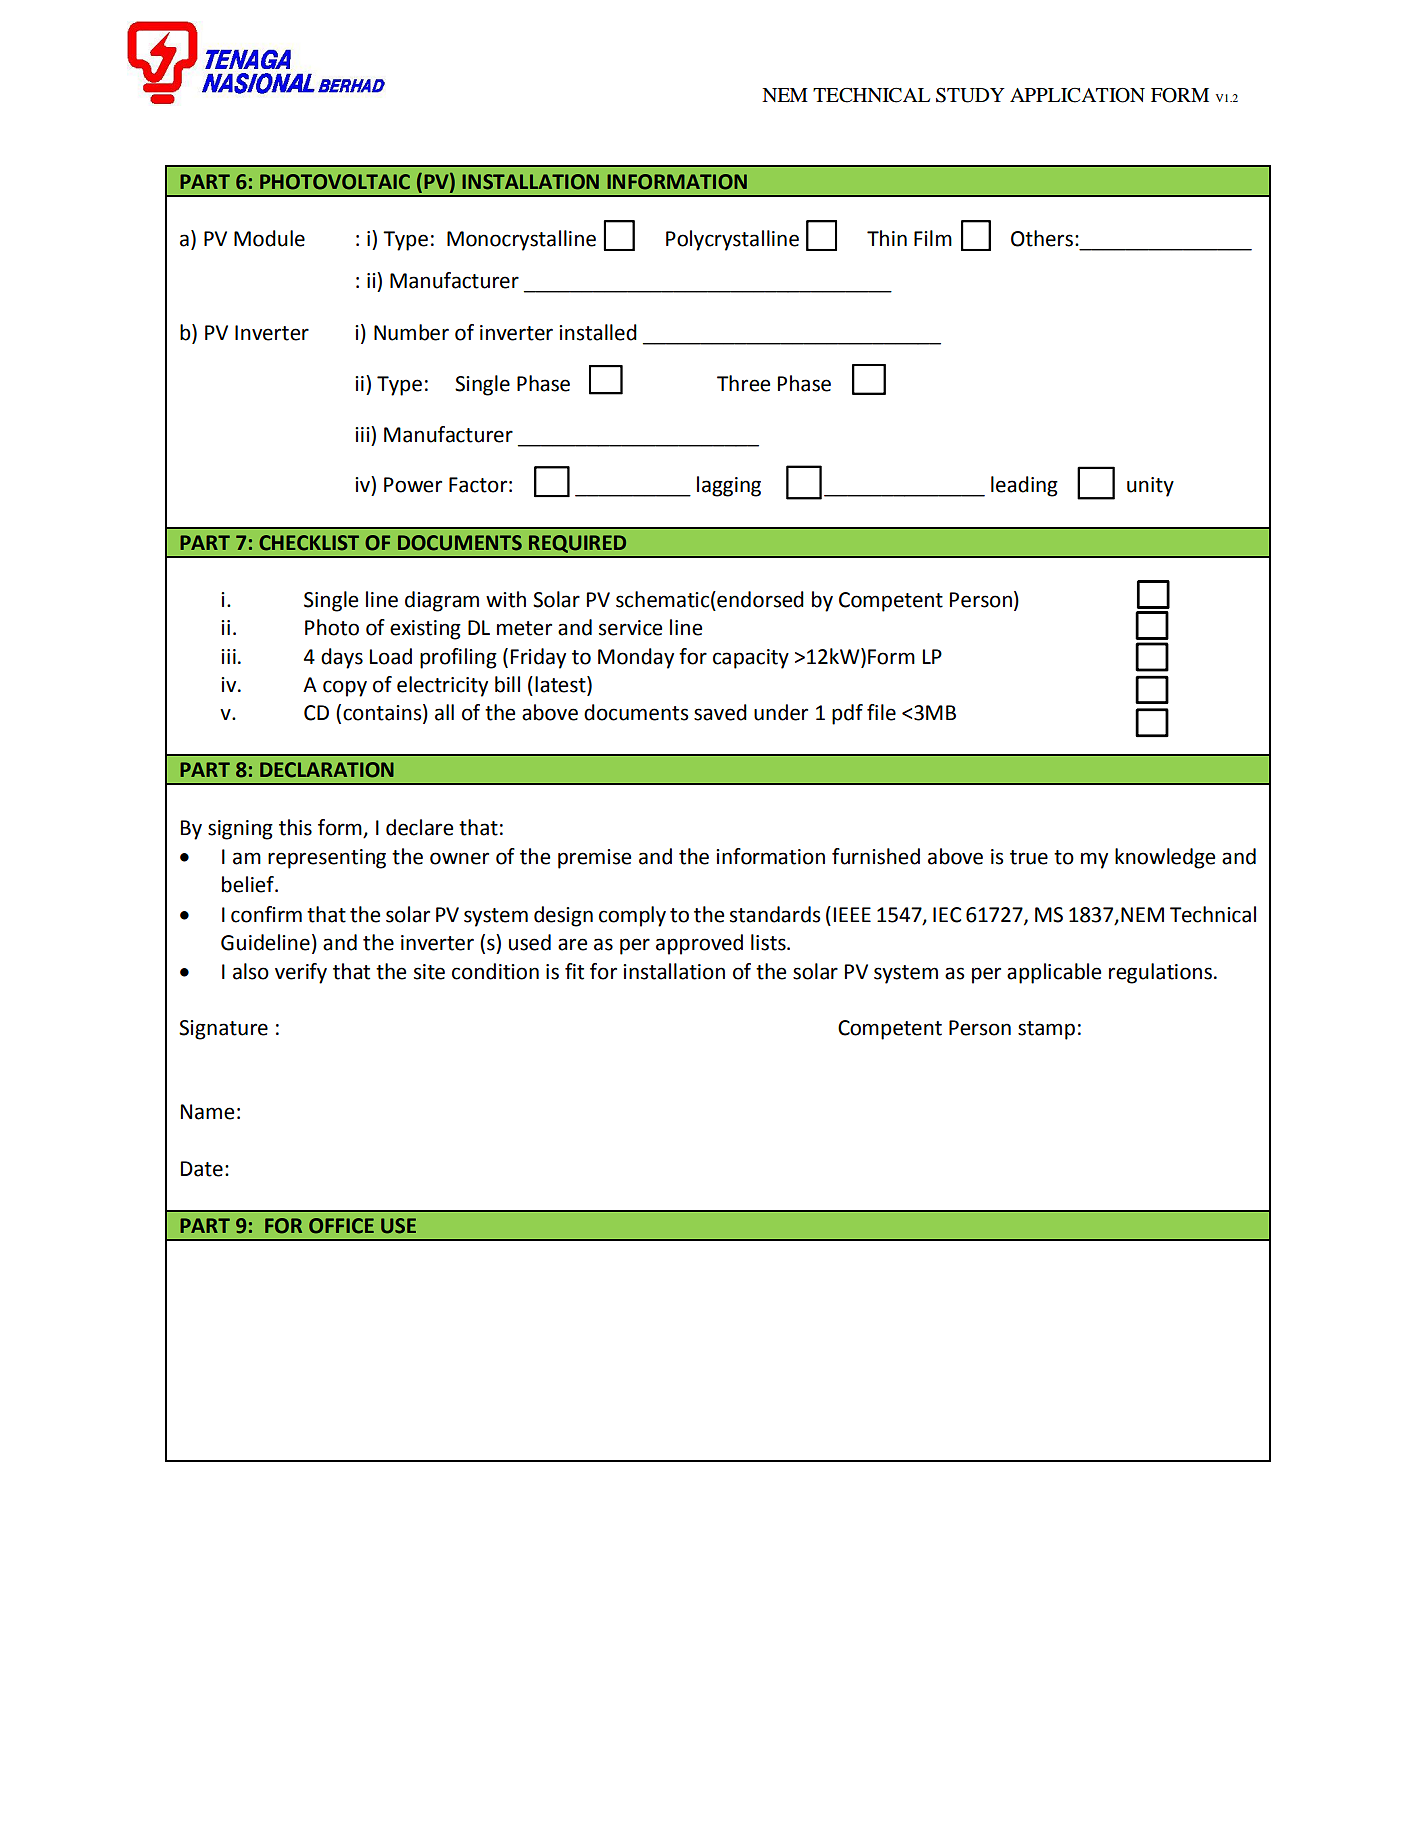 The image size is (1410, 1825). I want to click on true, so click(1029, 857).
